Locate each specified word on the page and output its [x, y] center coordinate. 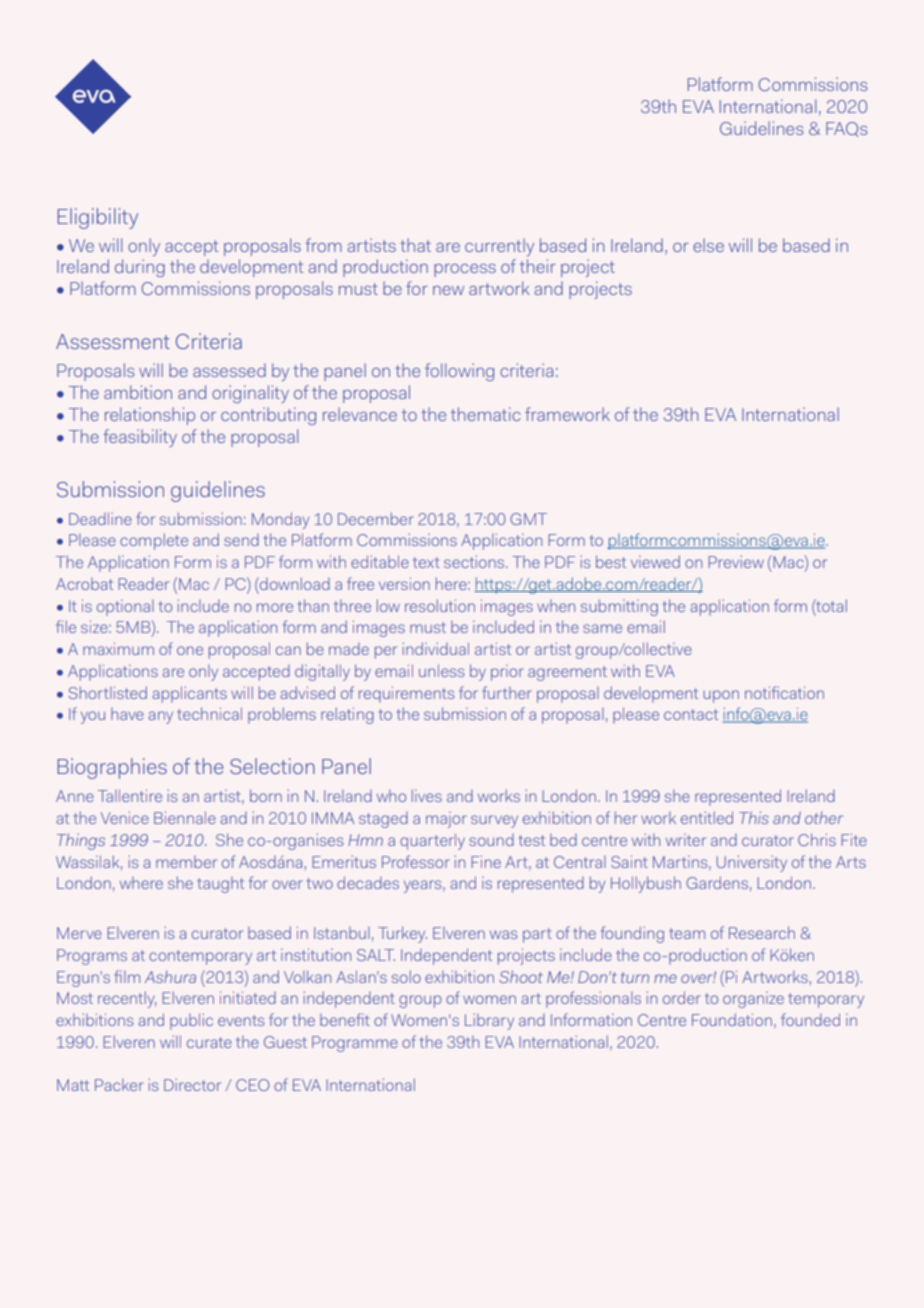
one [190, 650]
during [140, 268]
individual [436, 648]
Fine [486, 861]
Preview [736, 561]
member [186, 862]
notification [784, 692]
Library [489, 1021]
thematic [485, 414]
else [708, 245]
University [752, 863]
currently [499, 247]
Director [192, 1084]
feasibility [140, 438]
